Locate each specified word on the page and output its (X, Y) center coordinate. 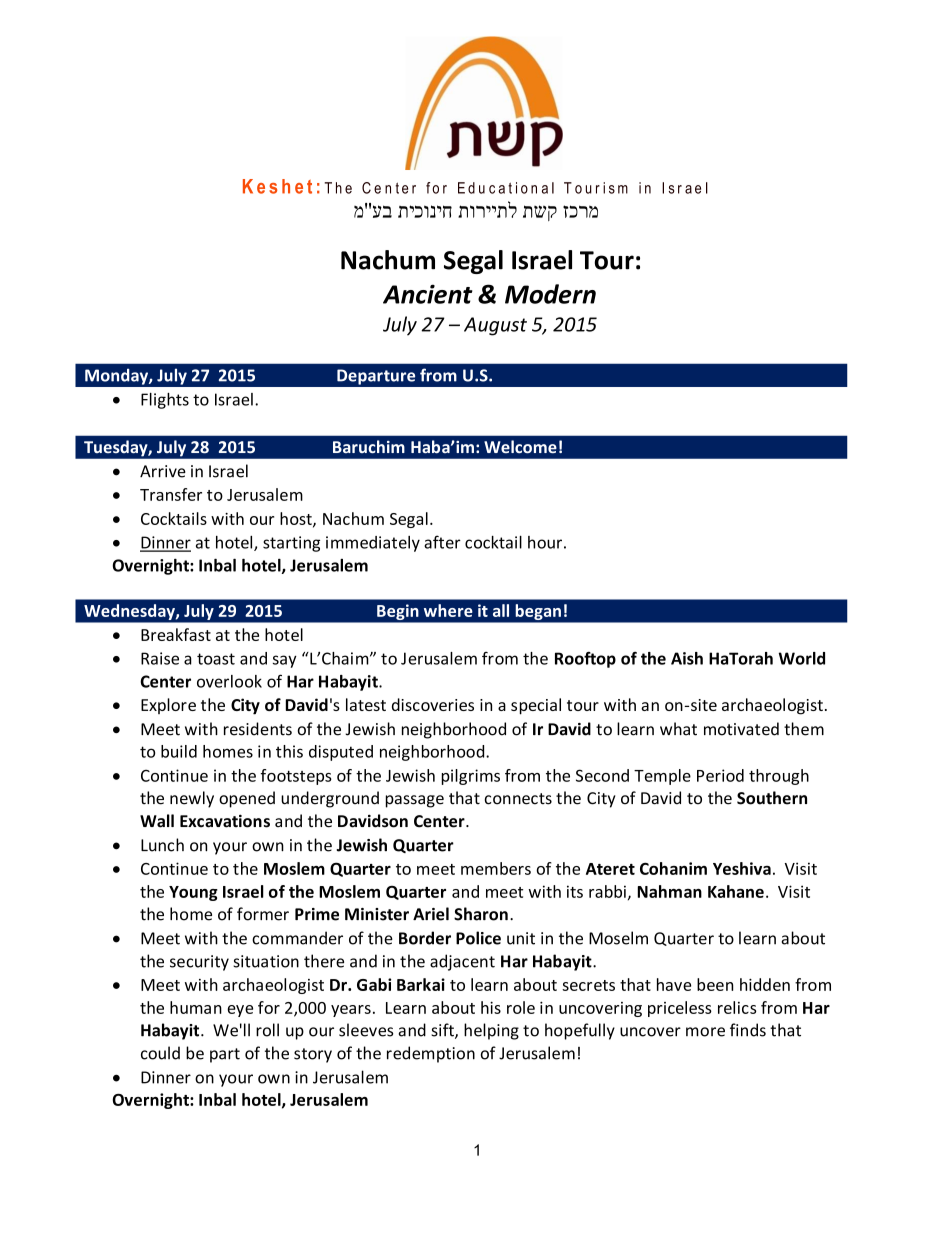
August (495, 326)
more (705, 1032)
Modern (550, 294)
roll (267, 1030)
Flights (165, 401)
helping (491, 1031)
